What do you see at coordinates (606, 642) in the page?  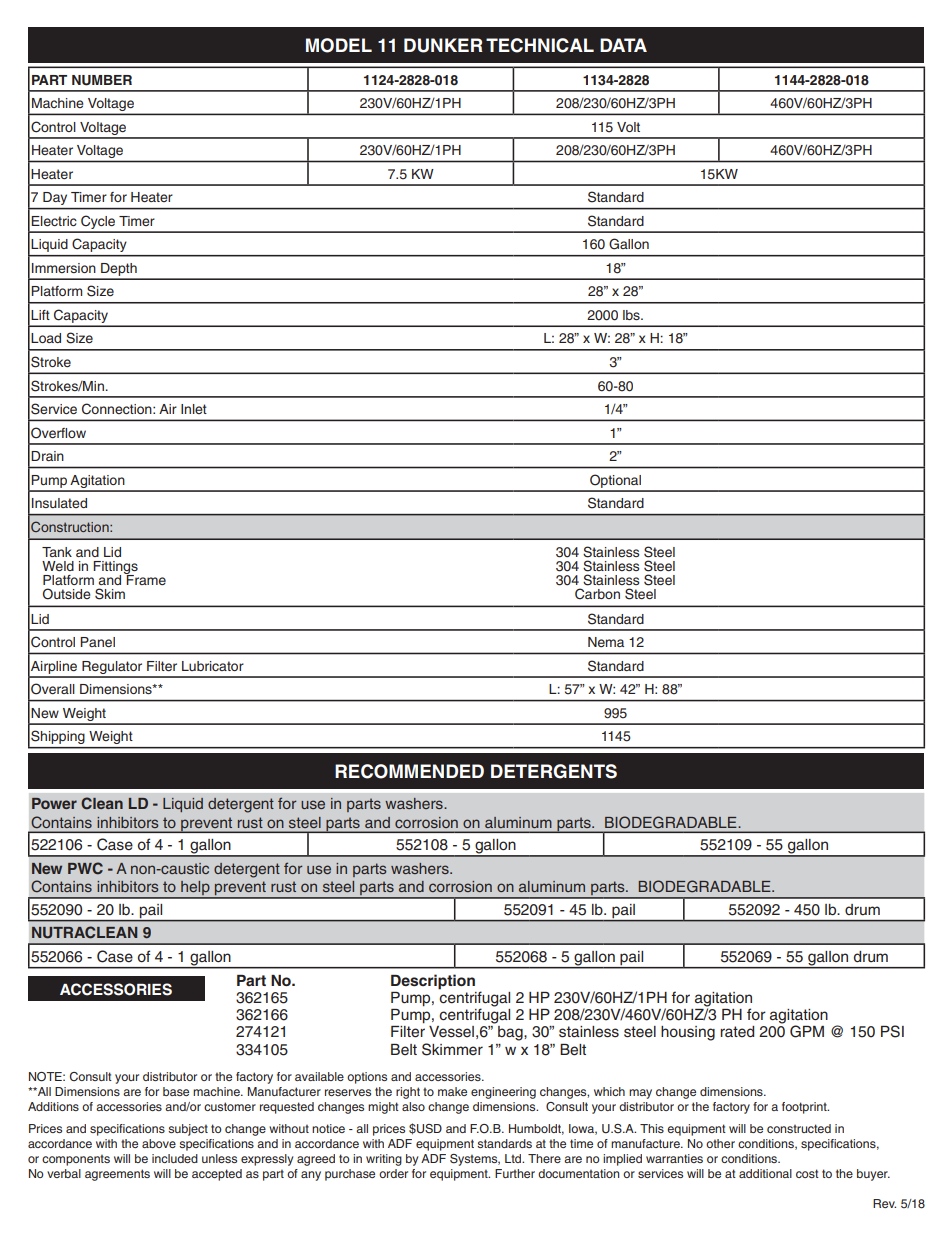 I see `Nema` at bounding box center [606, 642].
